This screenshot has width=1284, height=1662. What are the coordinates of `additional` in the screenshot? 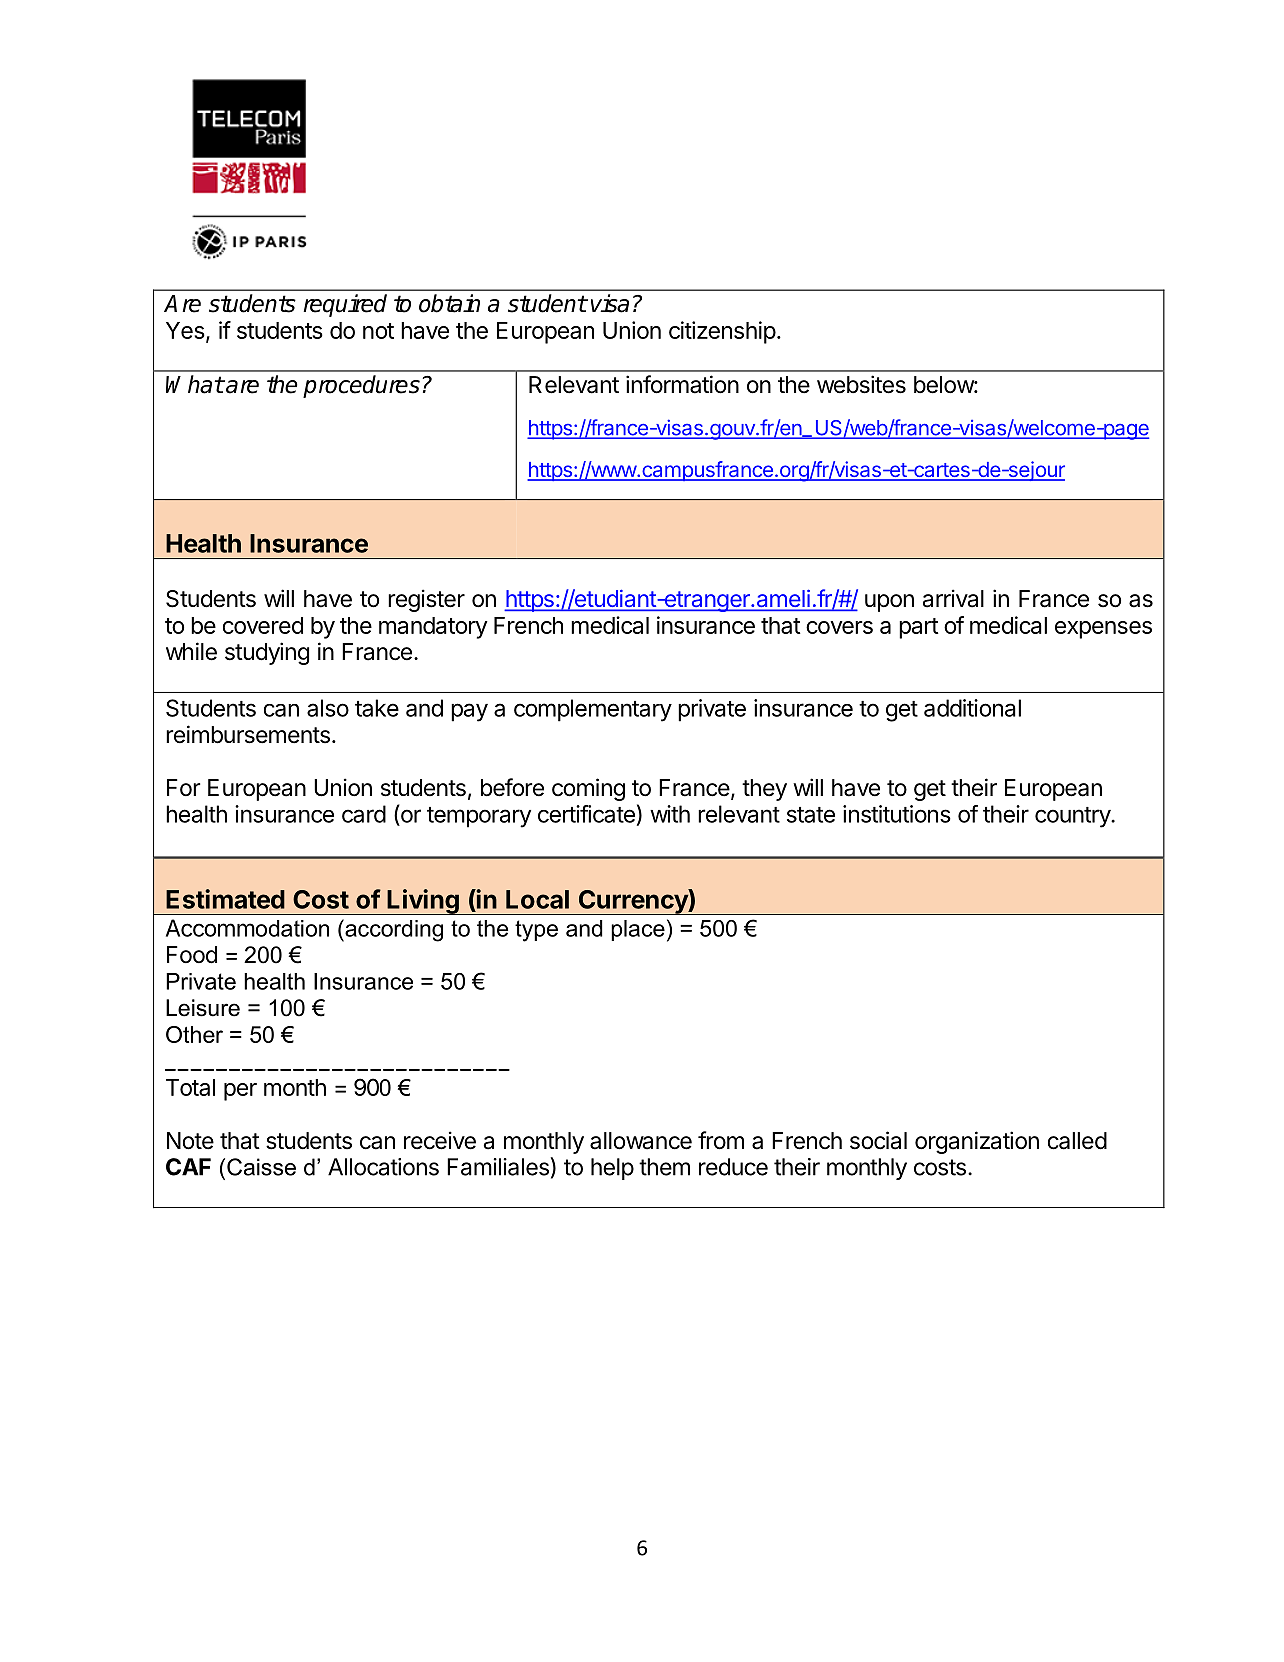 It's located at (972, 708).
